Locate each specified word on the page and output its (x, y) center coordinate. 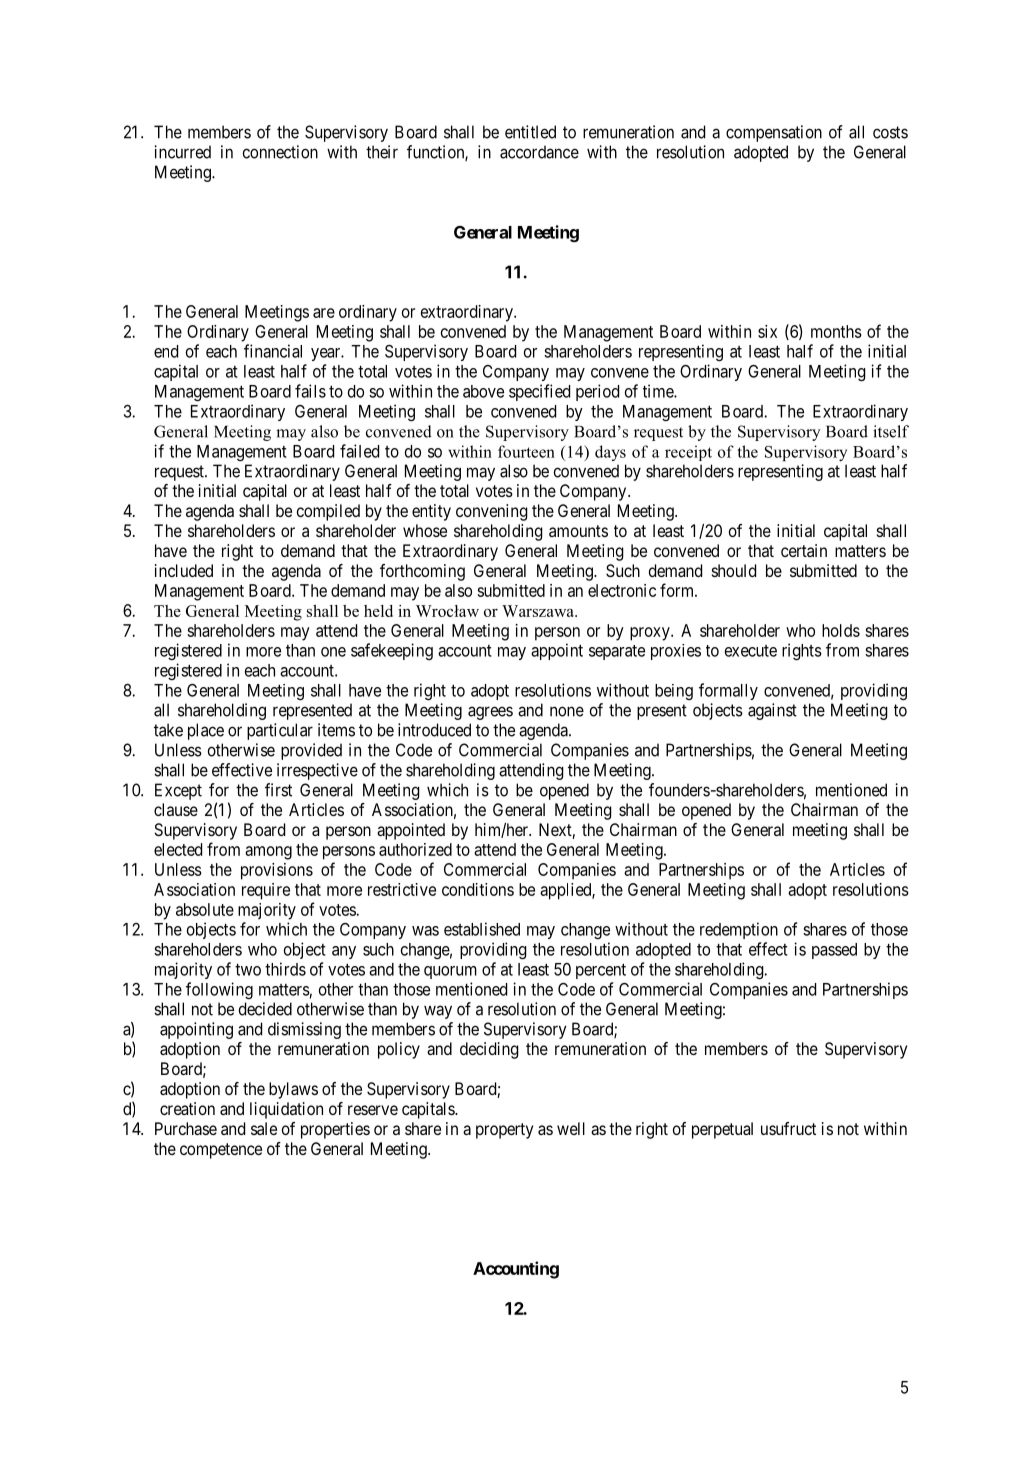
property (504, 1131)
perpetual (722, 1130)
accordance (539, 152)
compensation (774, 133)
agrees (490, 713)
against (772, 711)
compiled (328, 512)
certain (804, 550)
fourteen (526, 451)
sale (264, 1128)
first (278, 790)
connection (280, 152)
